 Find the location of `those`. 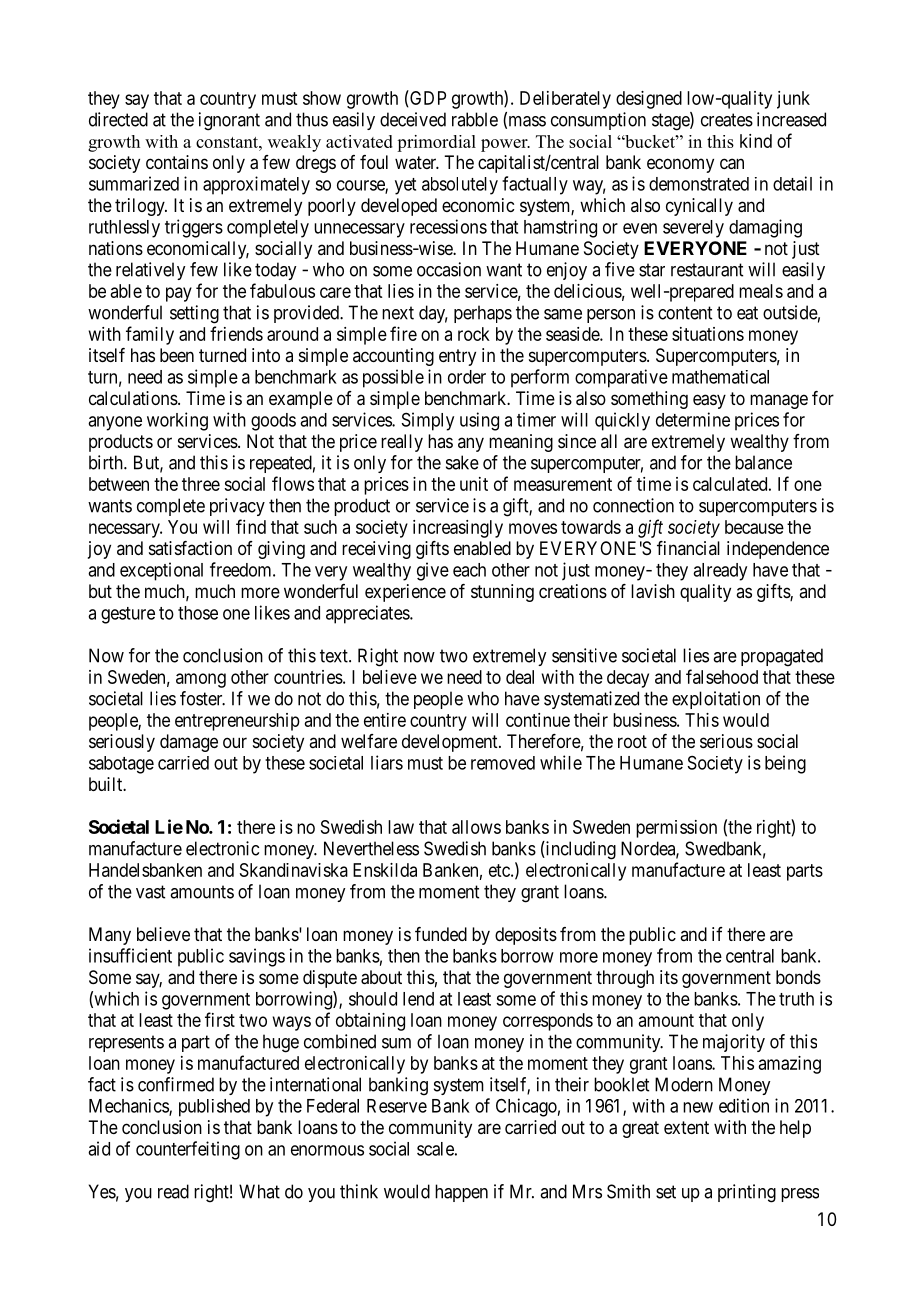

those is located at coordinates (198, 613).
